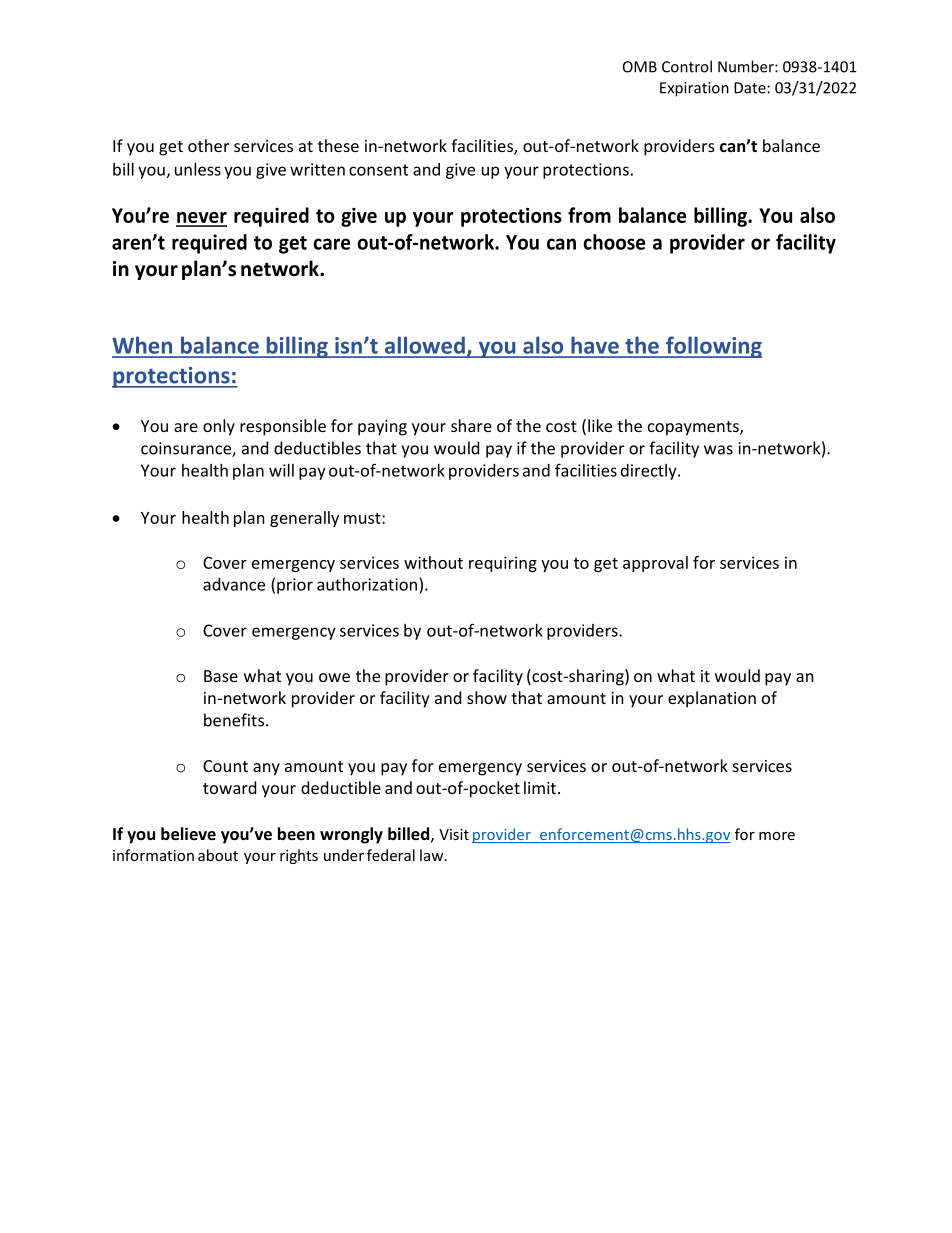 The width and height of the page is (952, 1233). What do you see at coordinates (219, 427) in the page?
I see `only` at bounding box center [219, 427].
